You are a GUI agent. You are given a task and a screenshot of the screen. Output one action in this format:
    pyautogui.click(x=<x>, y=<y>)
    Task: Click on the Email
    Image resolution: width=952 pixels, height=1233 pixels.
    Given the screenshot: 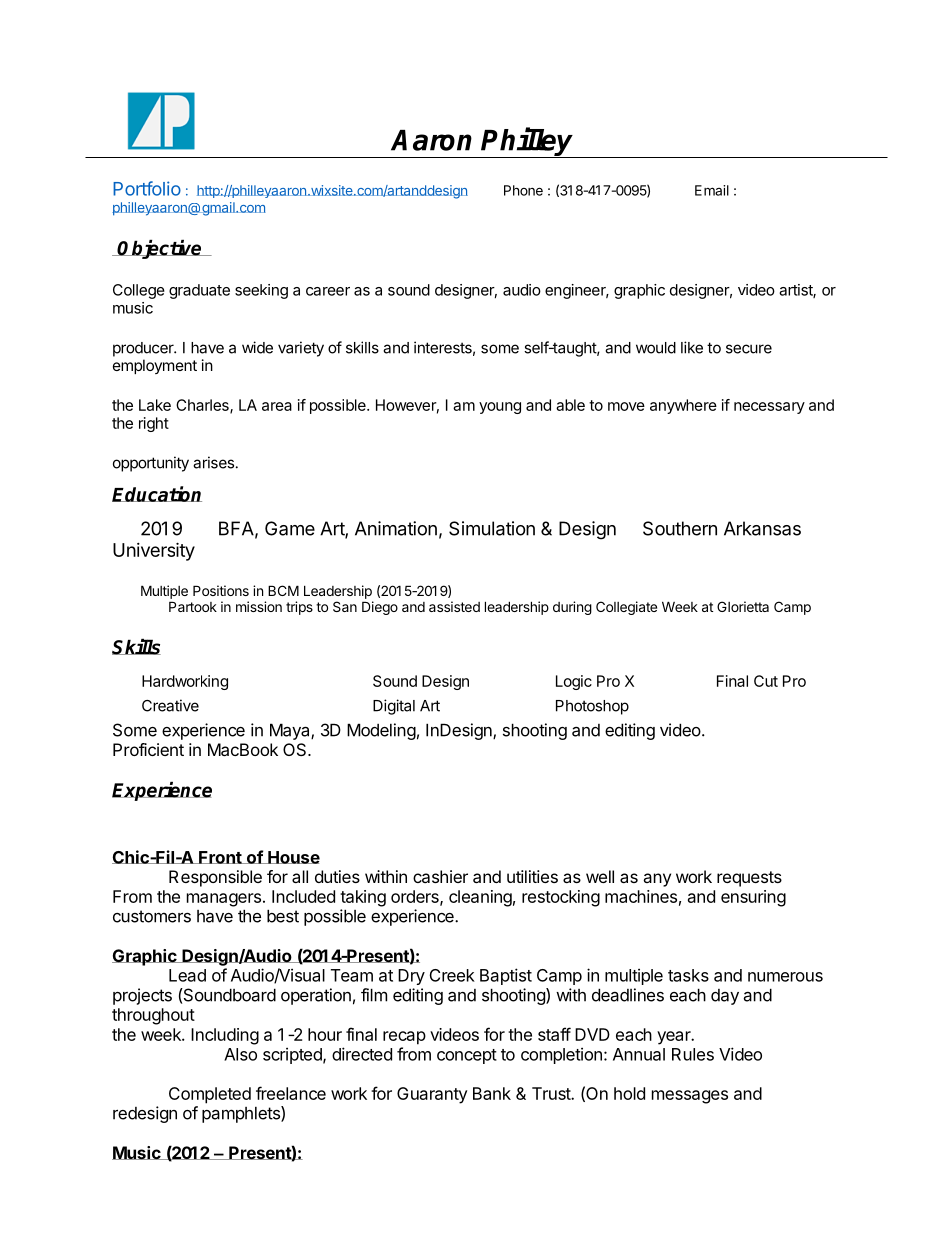 What is the action you would take?
    pyautogui.click(x=712, y=190)
